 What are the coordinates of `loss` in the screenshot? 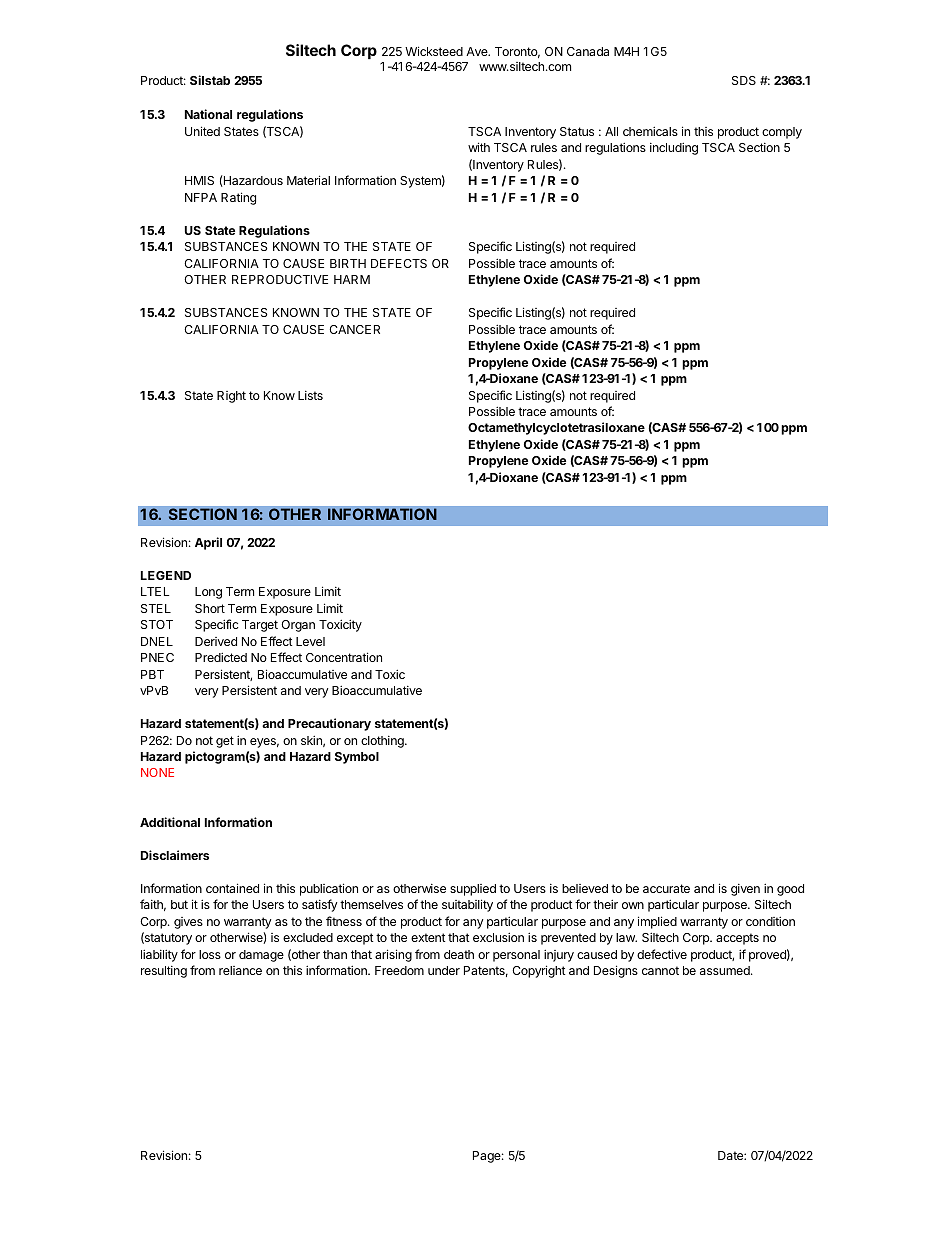 It's located at (210, 954).
